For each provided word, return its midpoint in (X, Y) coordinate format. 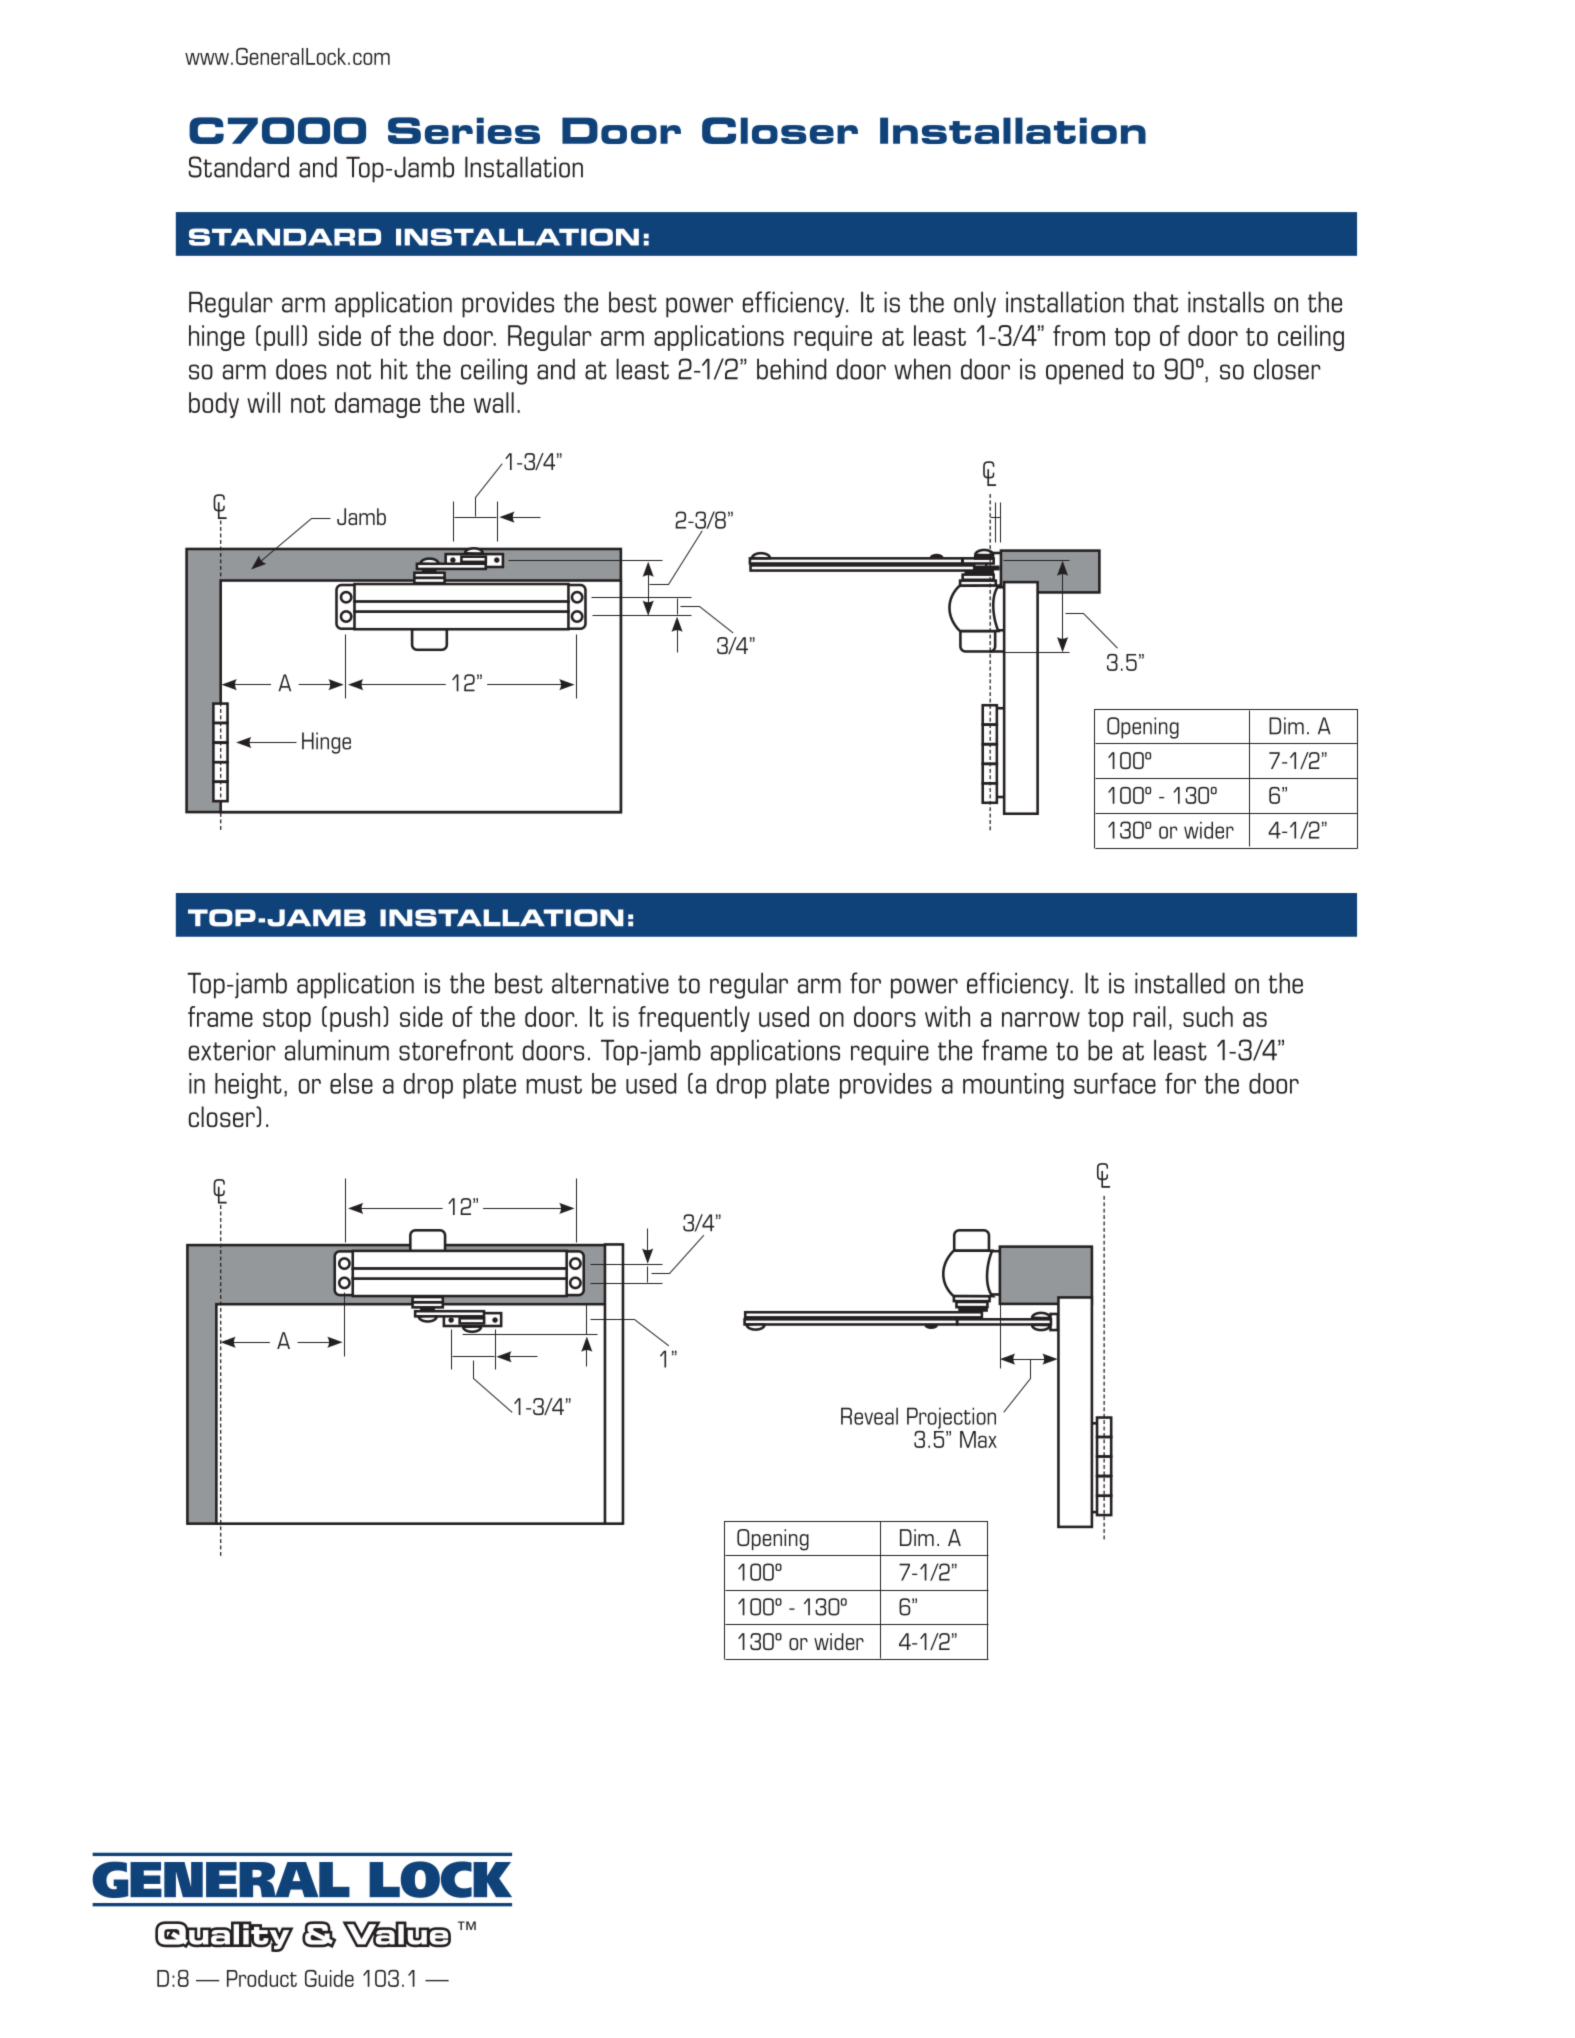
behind (791, 369)
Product (262, 1978)
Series (464, 130)
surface (1115, 1083)
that (1155, 302)
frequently (694, 1019)
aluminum (337, 1050)
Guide (329, 1978)
